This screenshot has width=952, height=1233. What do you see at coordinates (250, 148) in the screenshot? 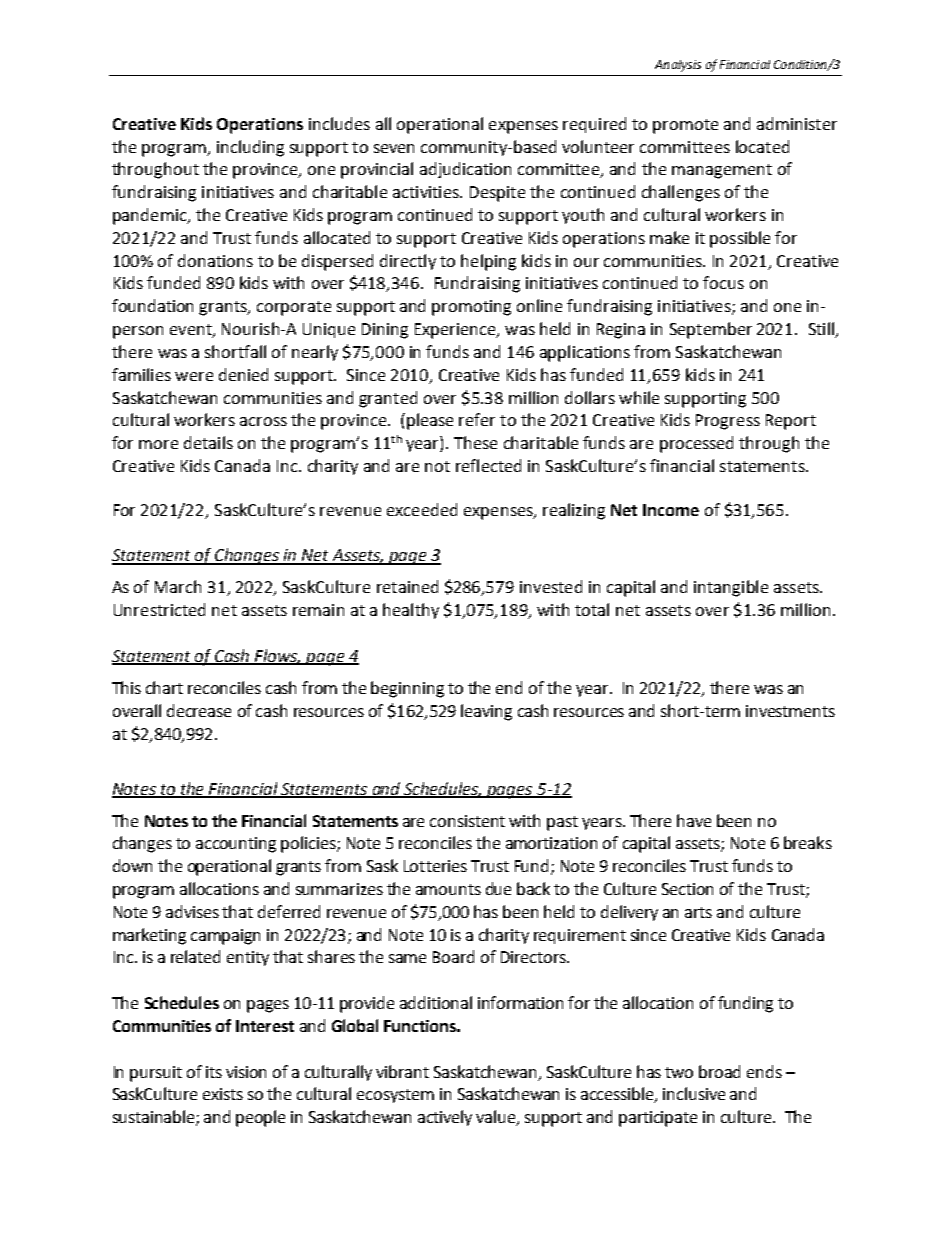
I see `including` at bounding box center [250, 148].
